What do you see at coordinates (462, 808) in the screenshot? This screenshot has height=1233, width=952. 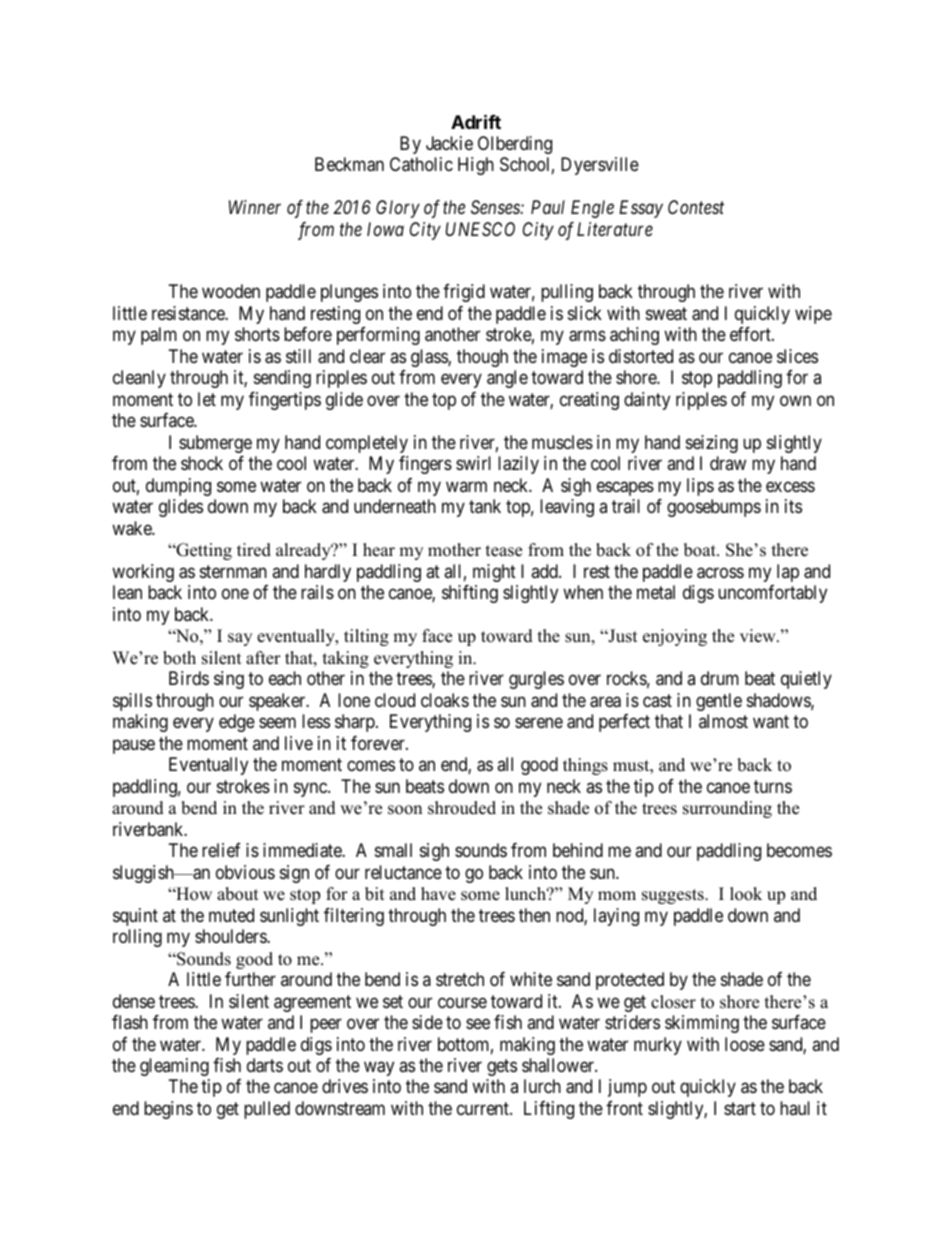 I see `shrouded` at bounding box center [462, 808].
